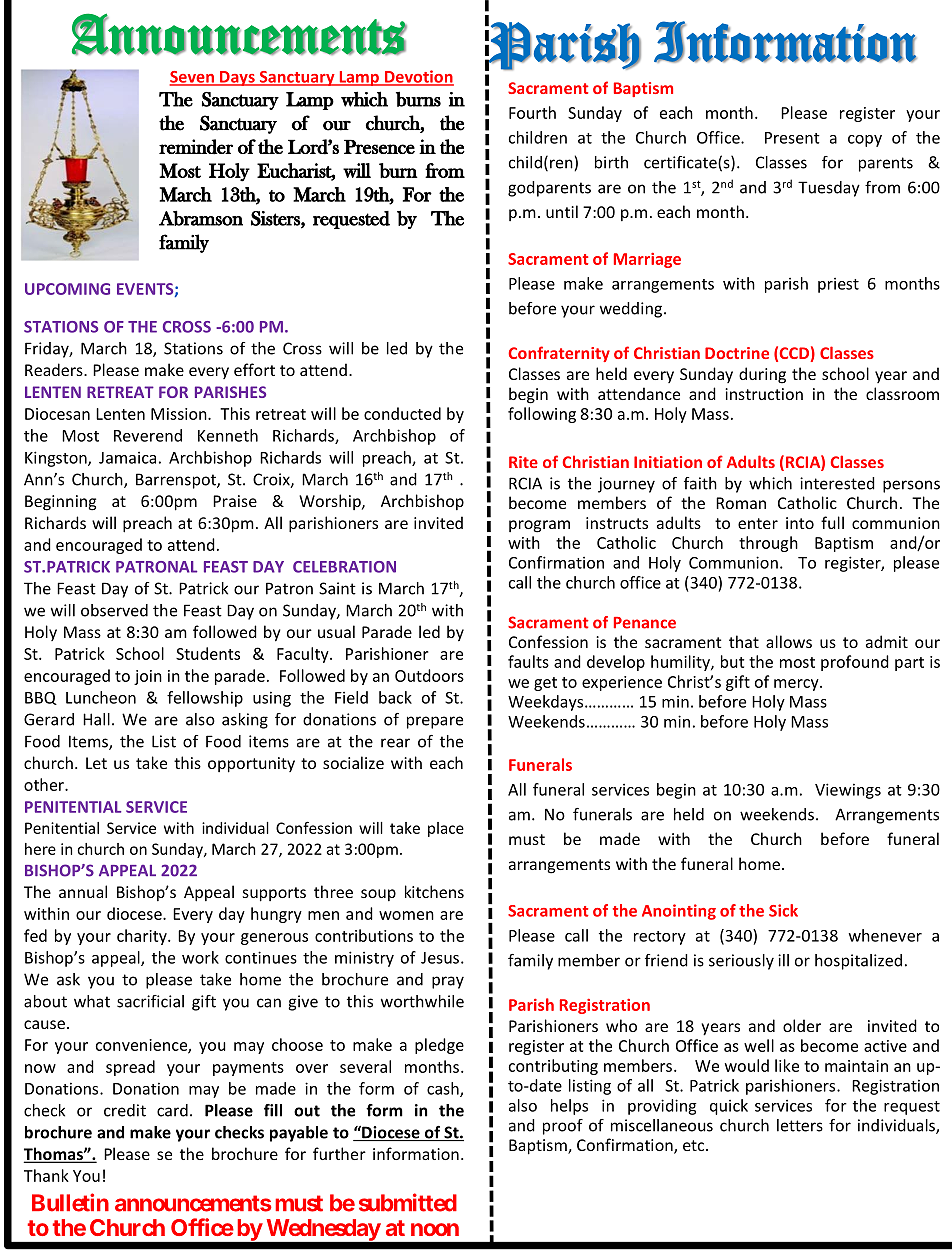  Describe the element at coordinates (532, 112) in the image. I see `Fourth` at that location.
